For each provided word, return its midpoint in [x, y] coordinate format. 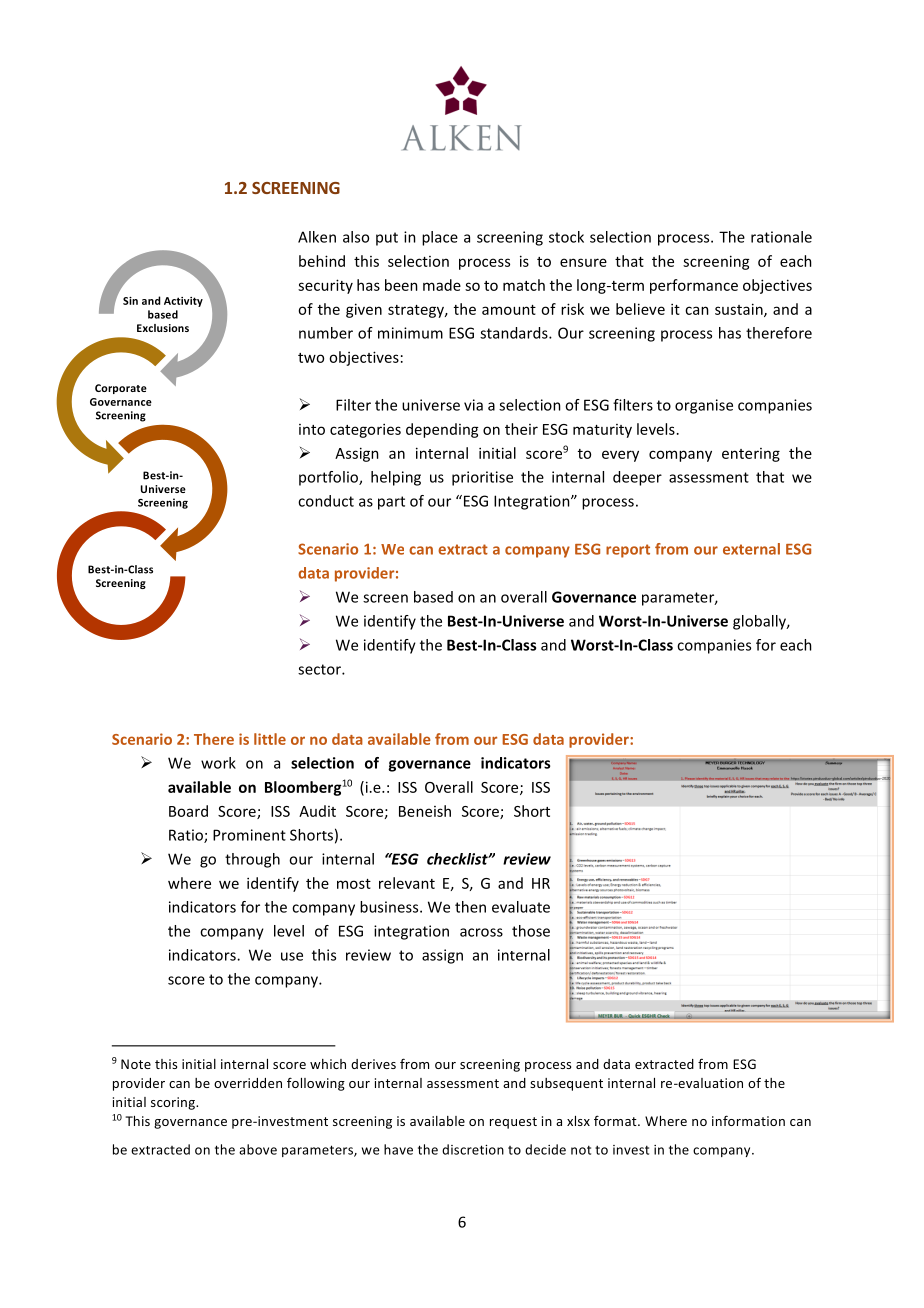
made [442, 285]
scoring [174, 1103]
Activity [183, 302]
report [628, 551]
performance [694, 286]
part [391, 503]
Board [188, 811]
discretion [473, 1149]
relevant [407, 883]
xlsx [578, 1121]
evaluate [521, 907]
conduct [326, 501]
